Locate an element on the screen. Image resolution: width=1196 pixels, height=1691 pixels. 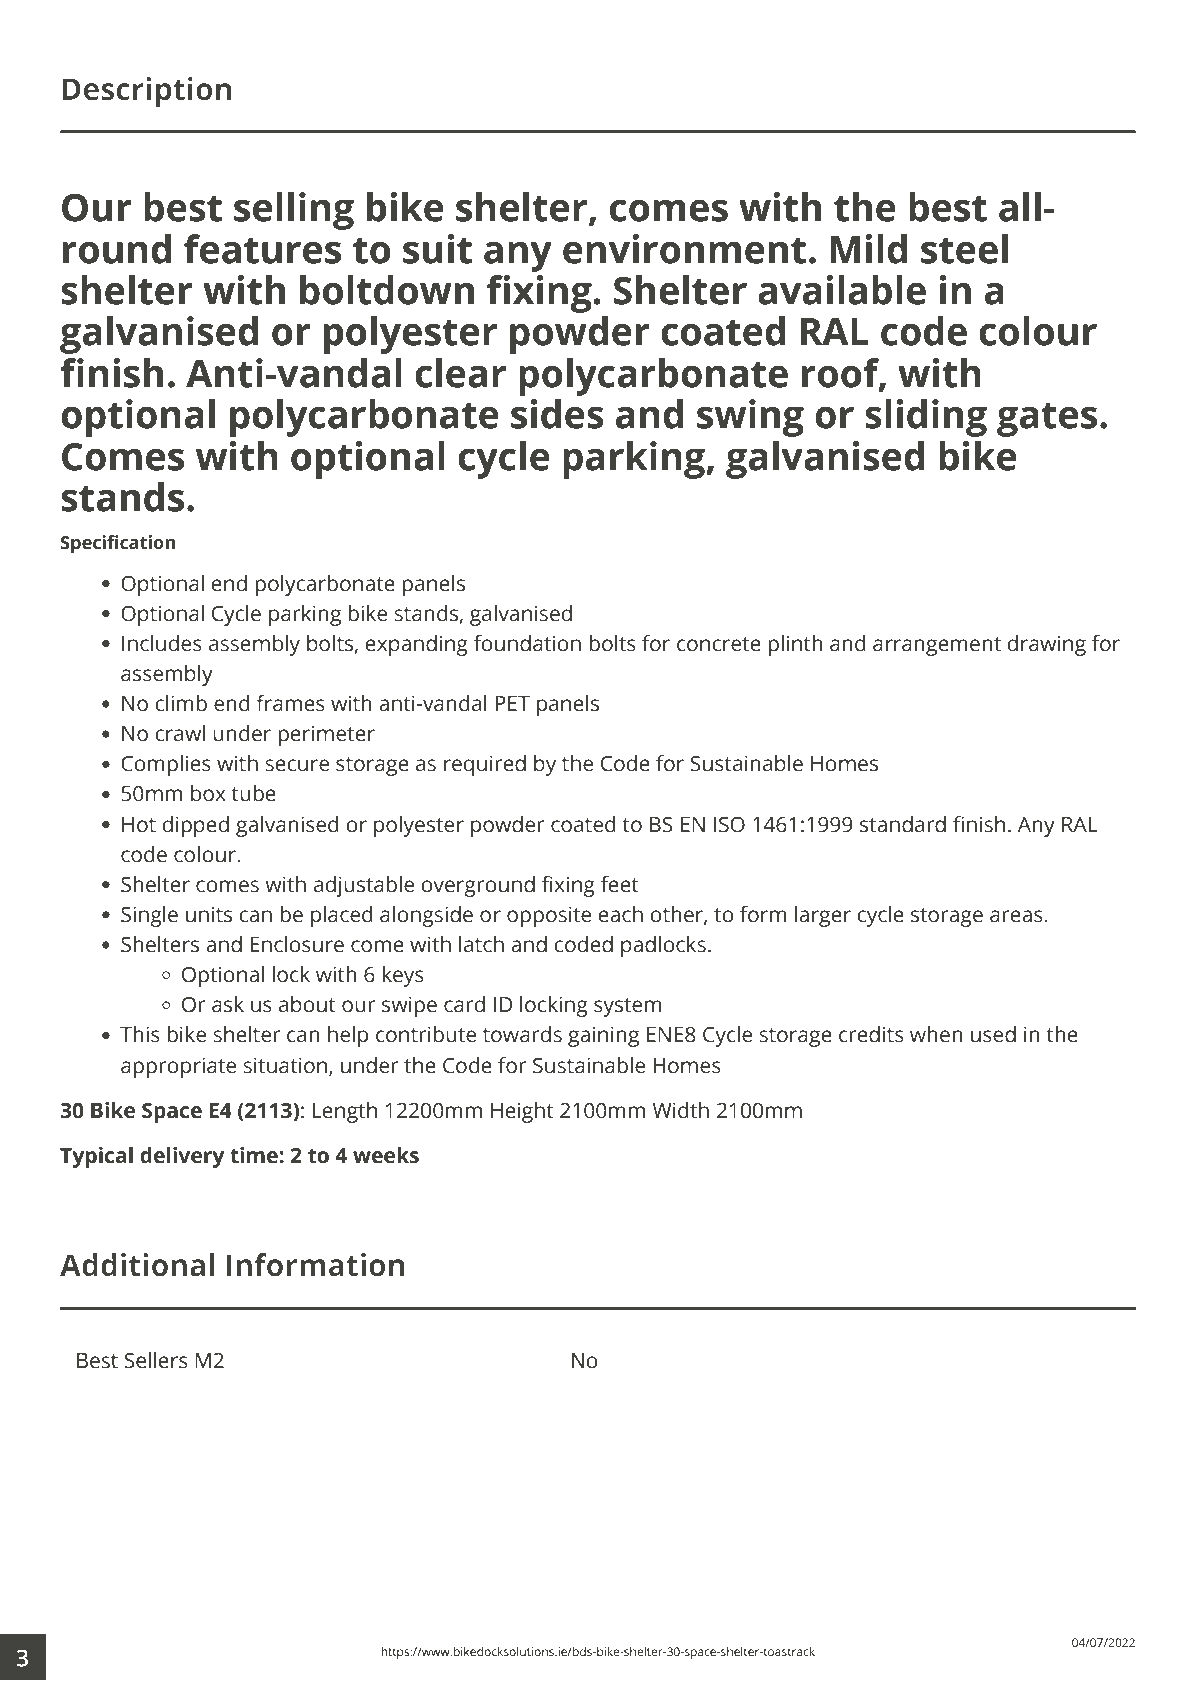
Description is located at coordinates (147, 92).
